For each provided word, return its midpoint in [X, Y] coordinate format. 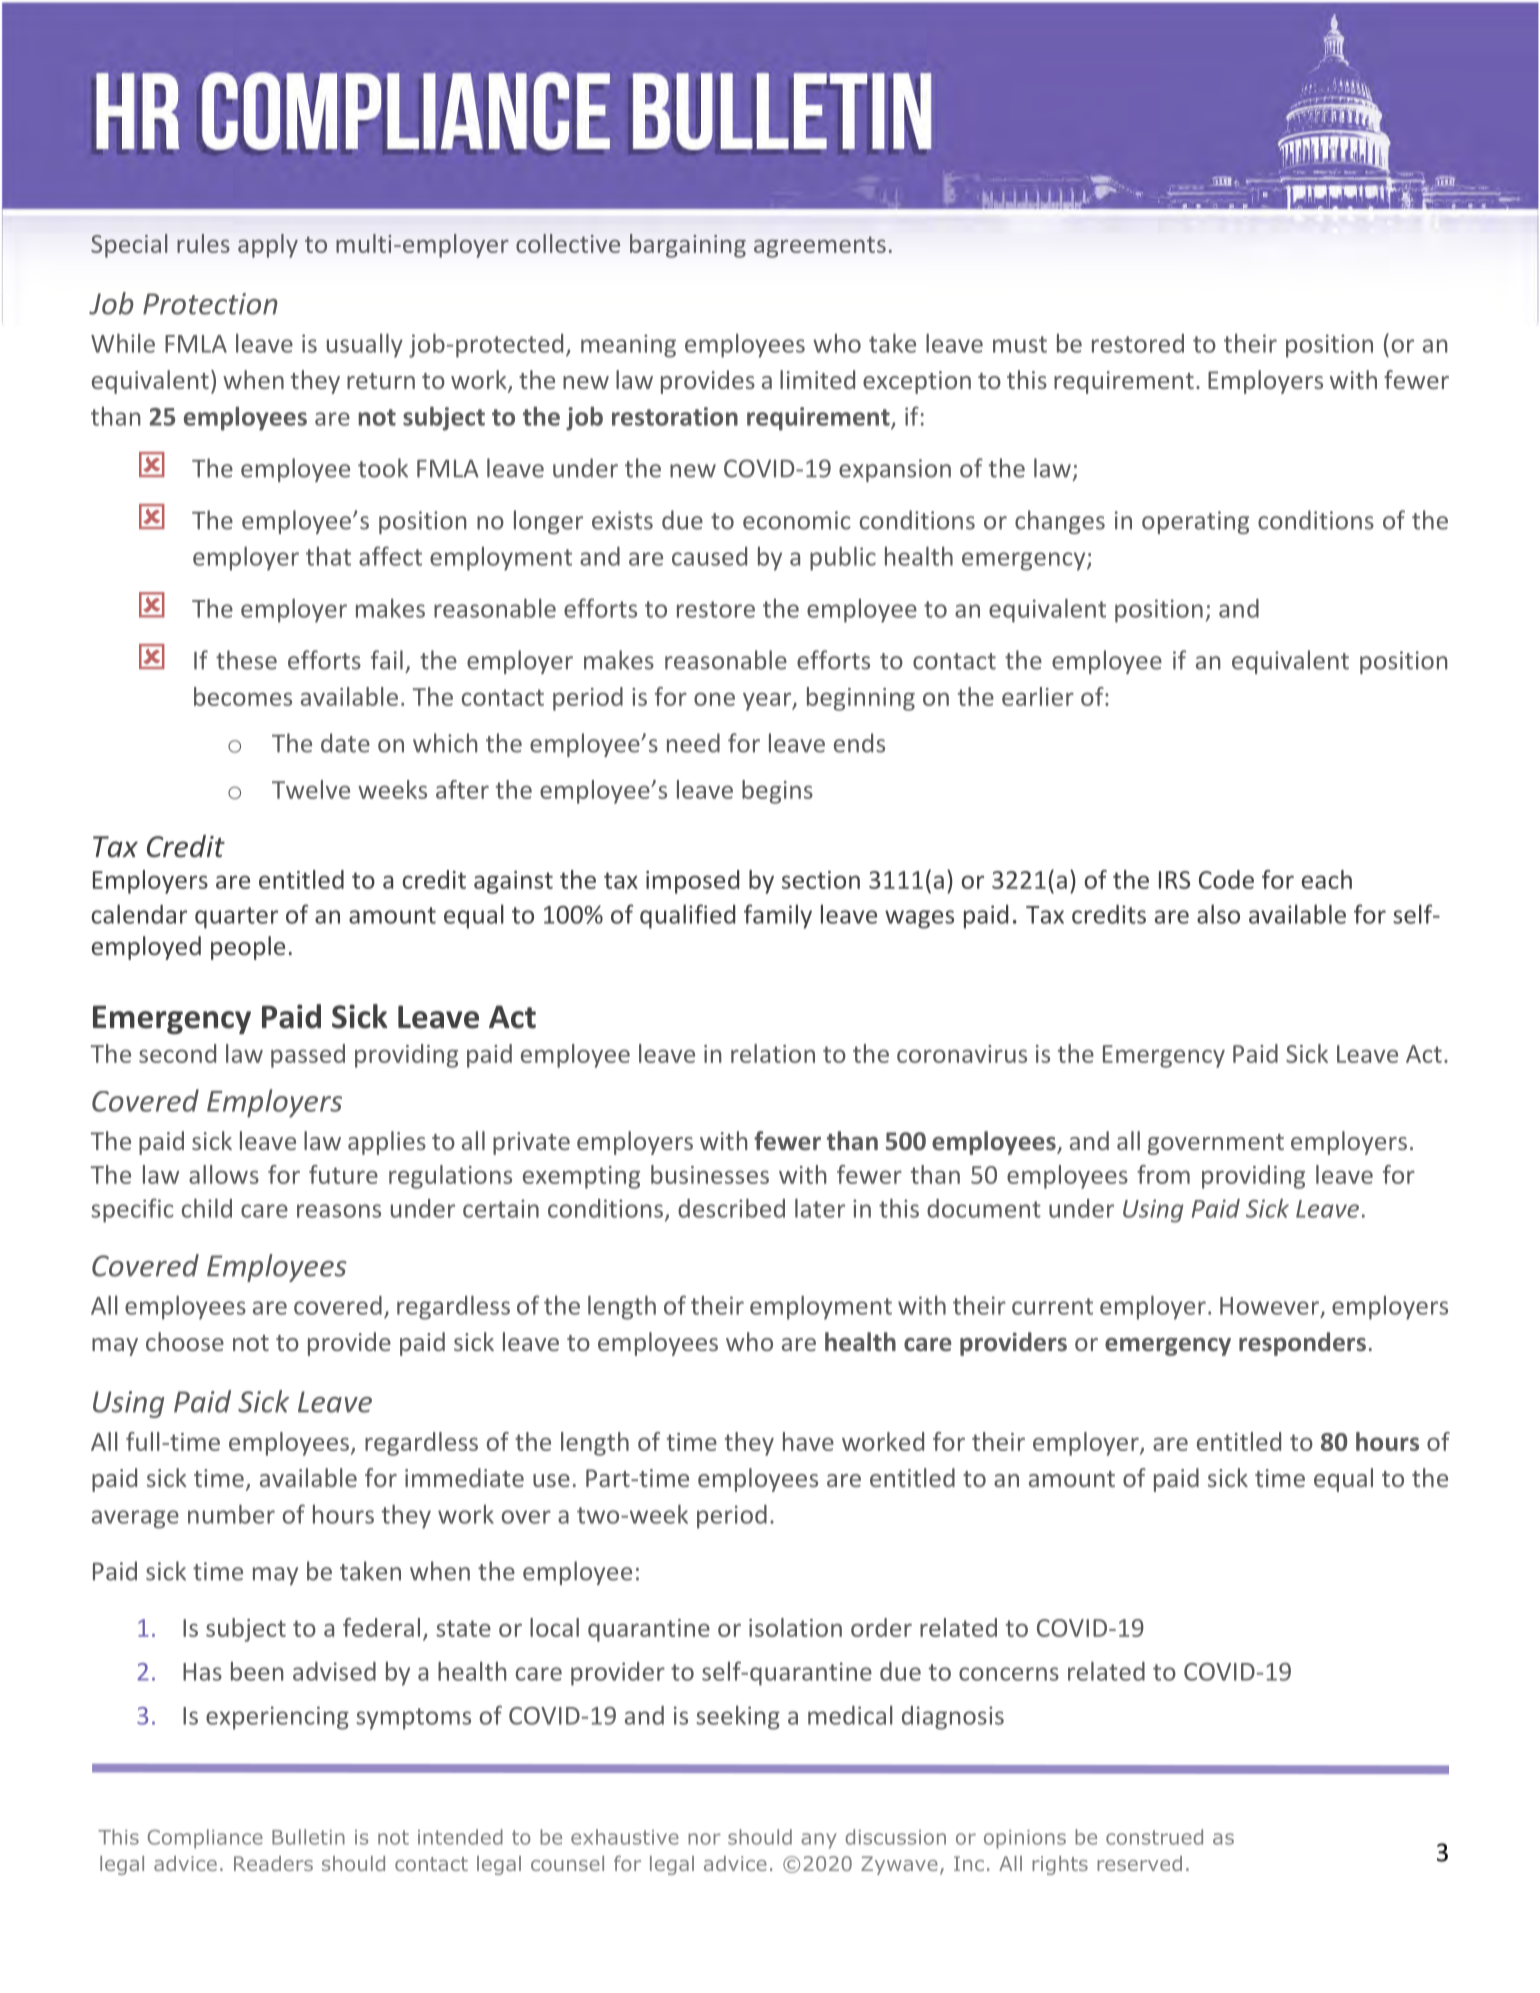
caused [709, 556]
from [1163, 1174]
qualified [687, 916]
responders [1302, 1344]
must [1020, 344]
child [207, 1208]
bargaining [688, 246]
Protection [210, 304]
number [231, 1514]
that [328, 556]
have [808, 1441]
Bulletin [308, 1837]
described [731, 1208]
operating [1195, 522]
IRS [1174, 880]
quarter [236, 918]
